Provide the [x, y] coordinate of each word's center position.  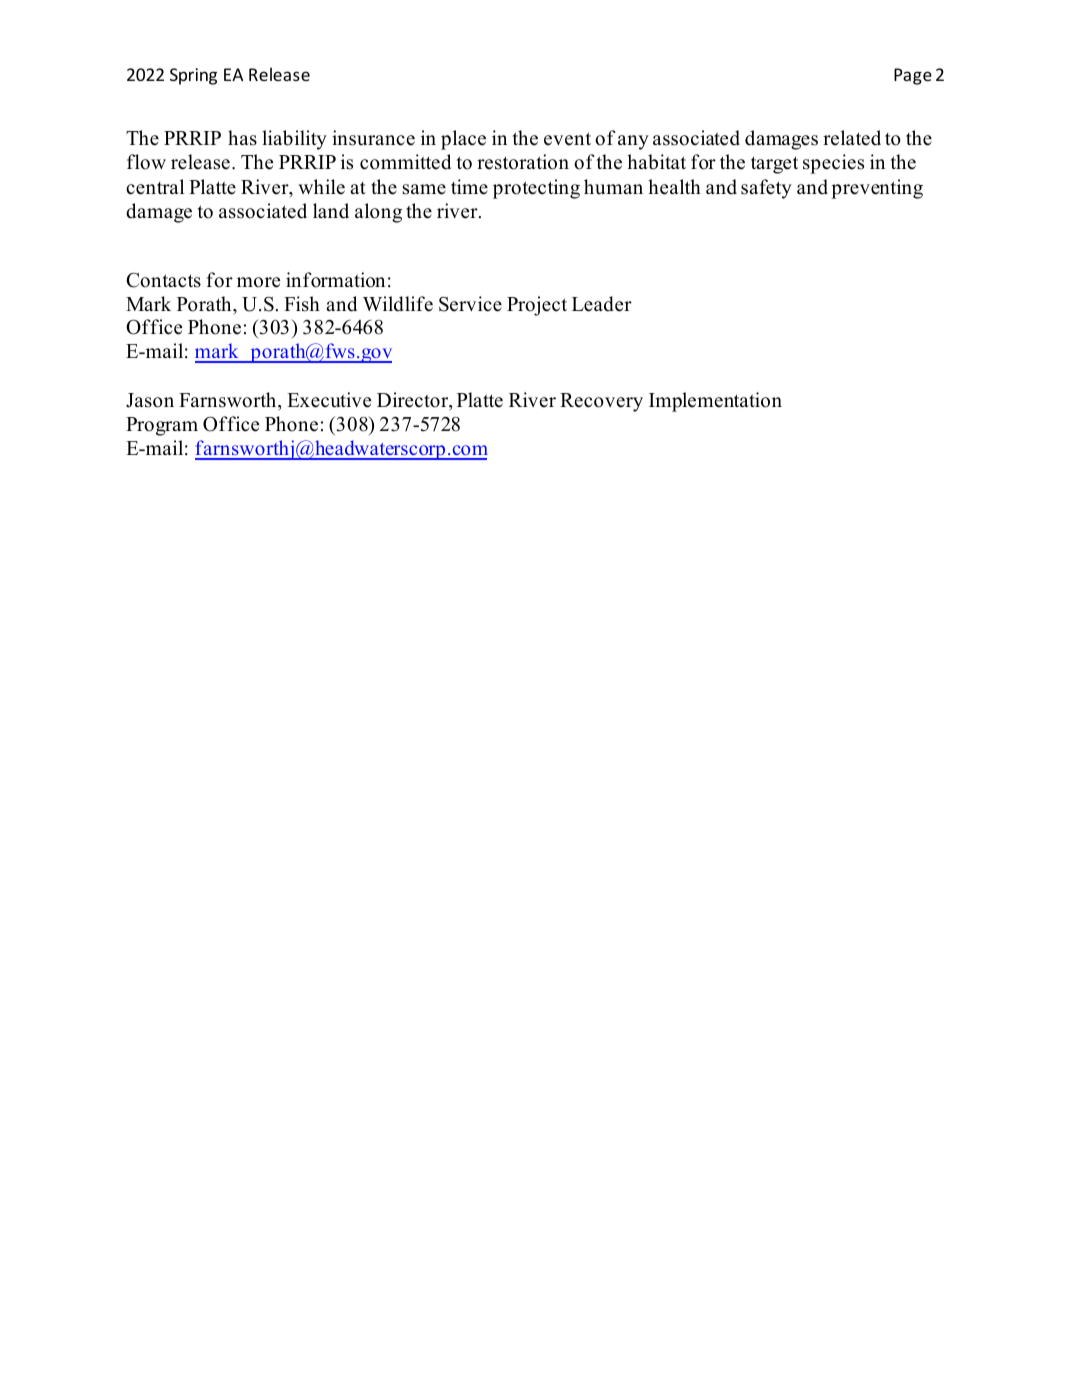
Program [162, 426]
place [463, 140]
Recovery [601, 402]
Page [913, 76]
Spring [193, 76]
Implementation [715, 402]
